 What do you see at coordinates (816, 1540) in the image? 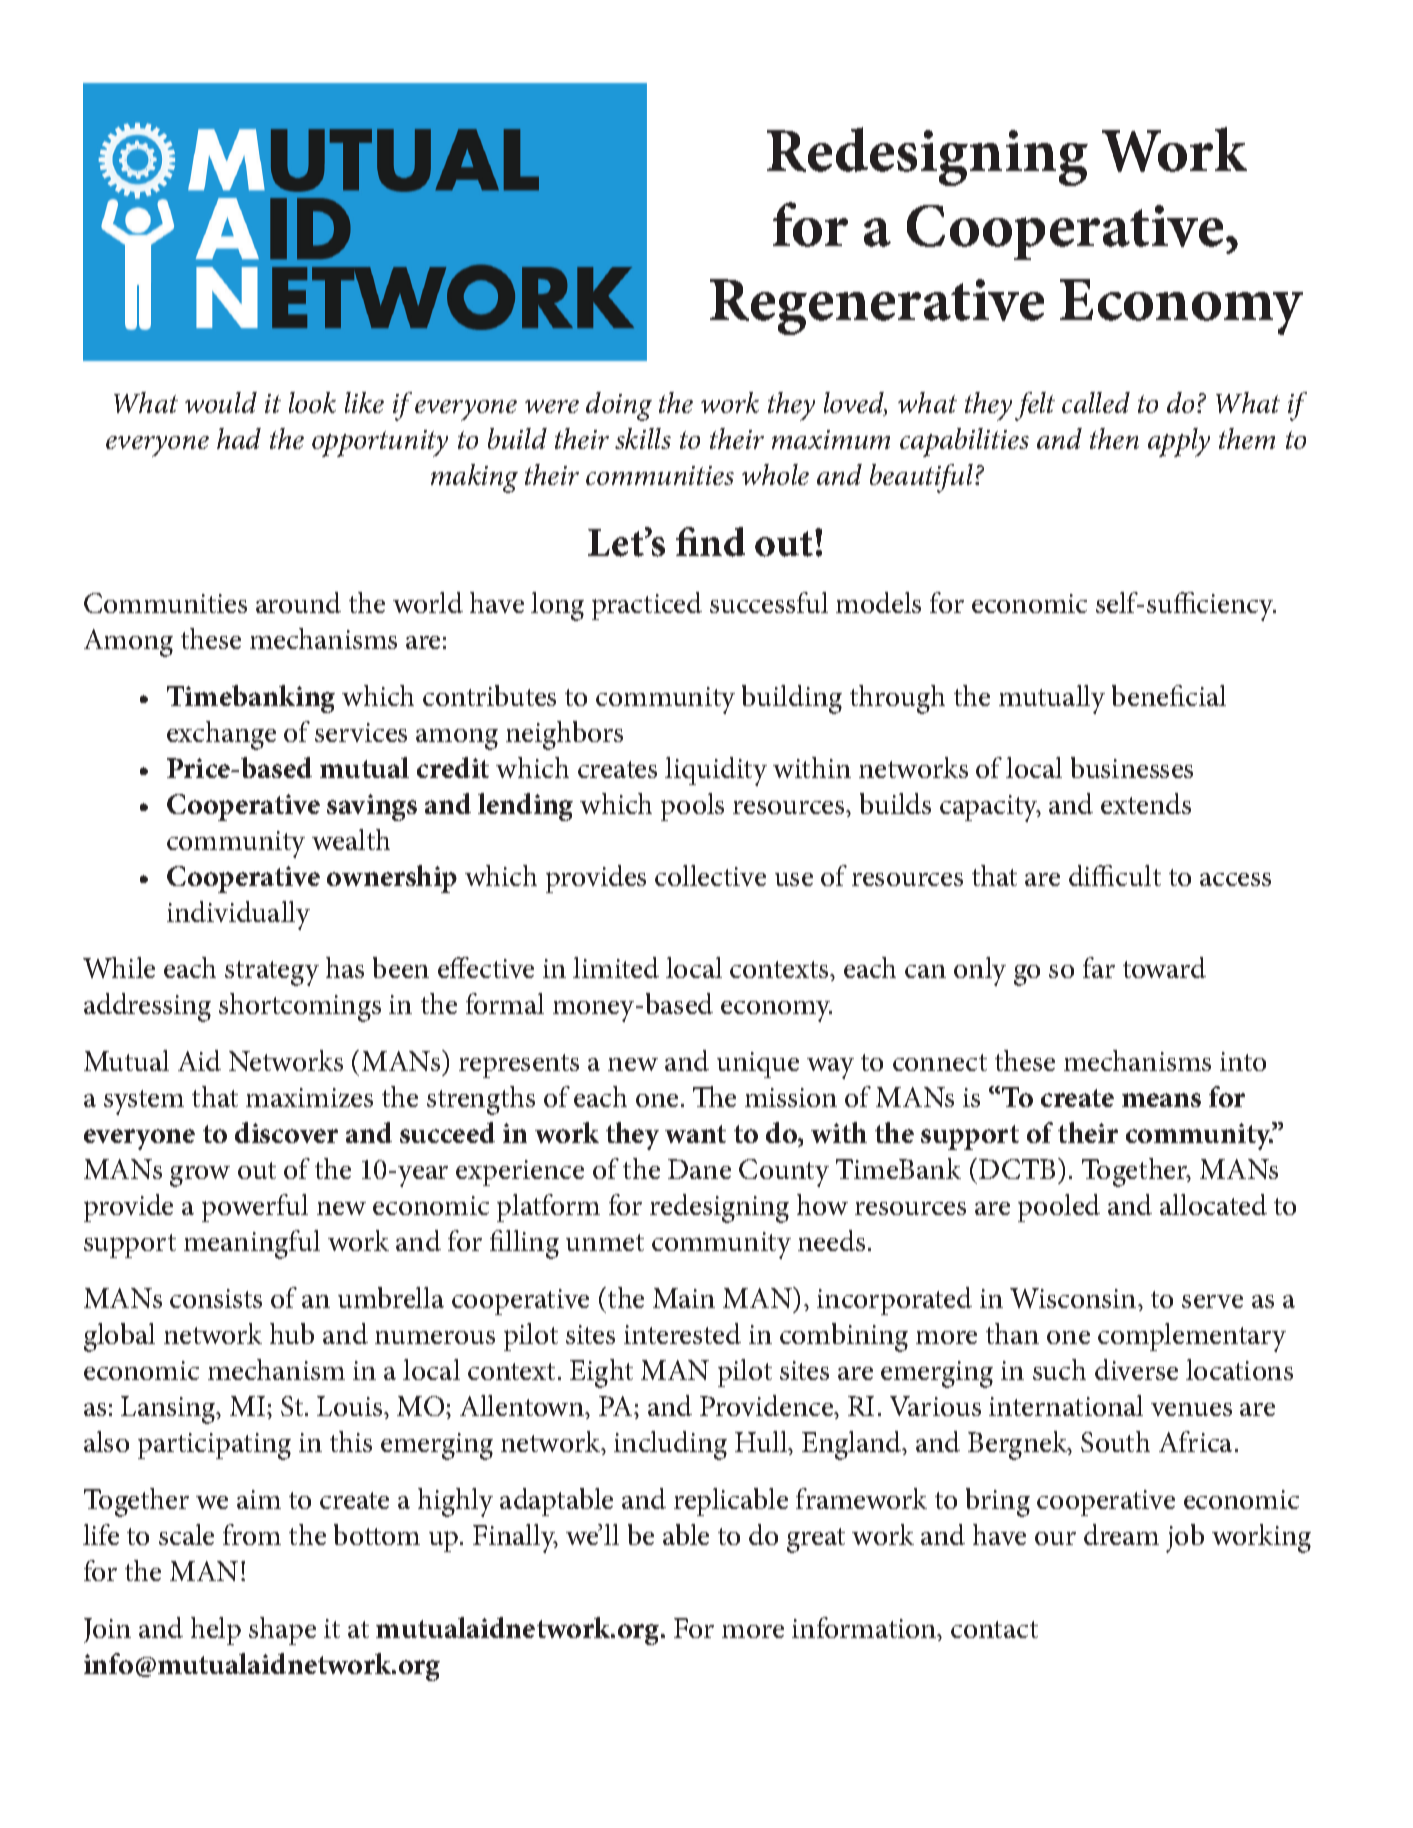
I see `great` at bounding box center [816, 1540].
